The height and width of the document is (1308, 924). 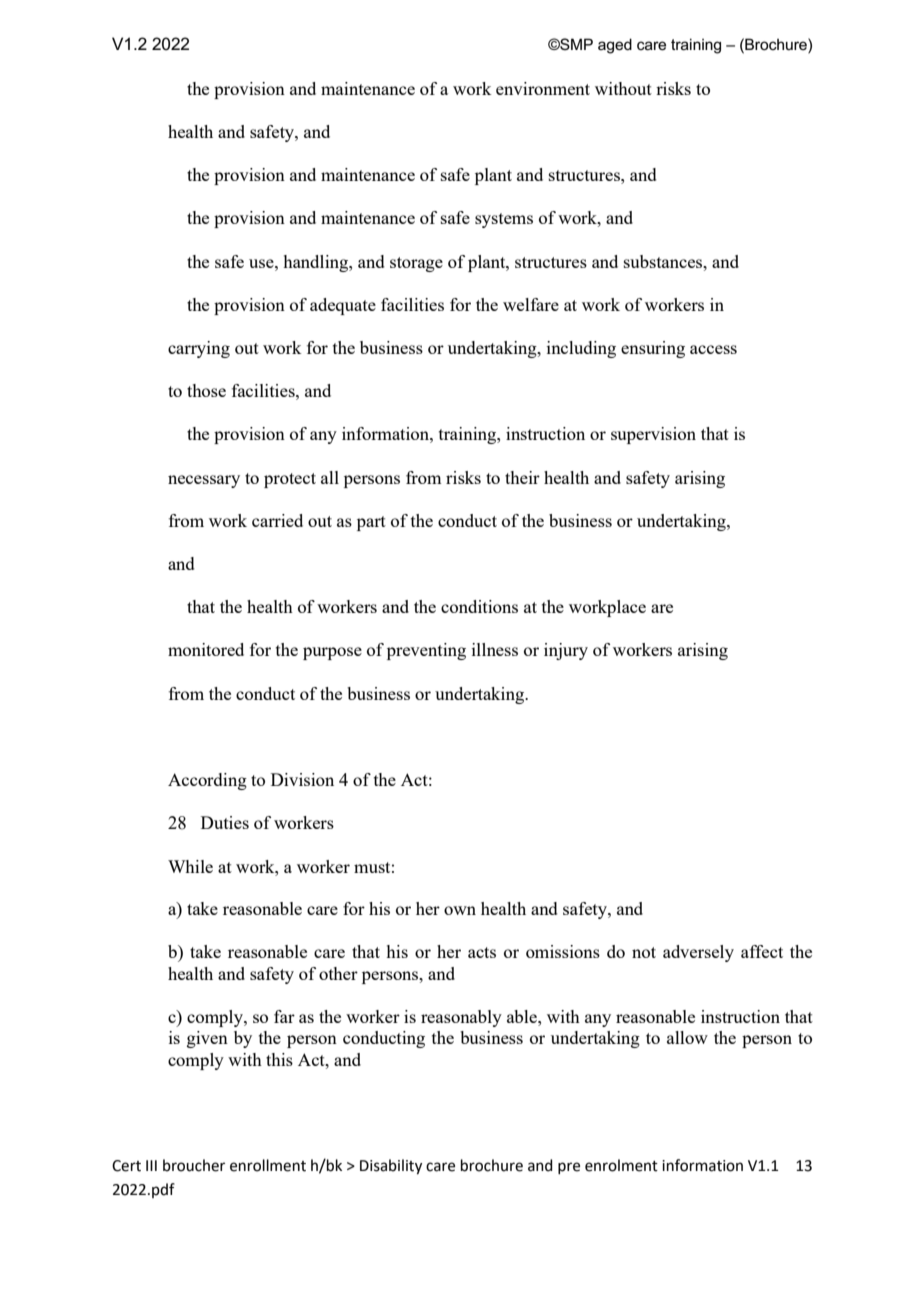 I want to click on environment, so click(x=543, y=88).
